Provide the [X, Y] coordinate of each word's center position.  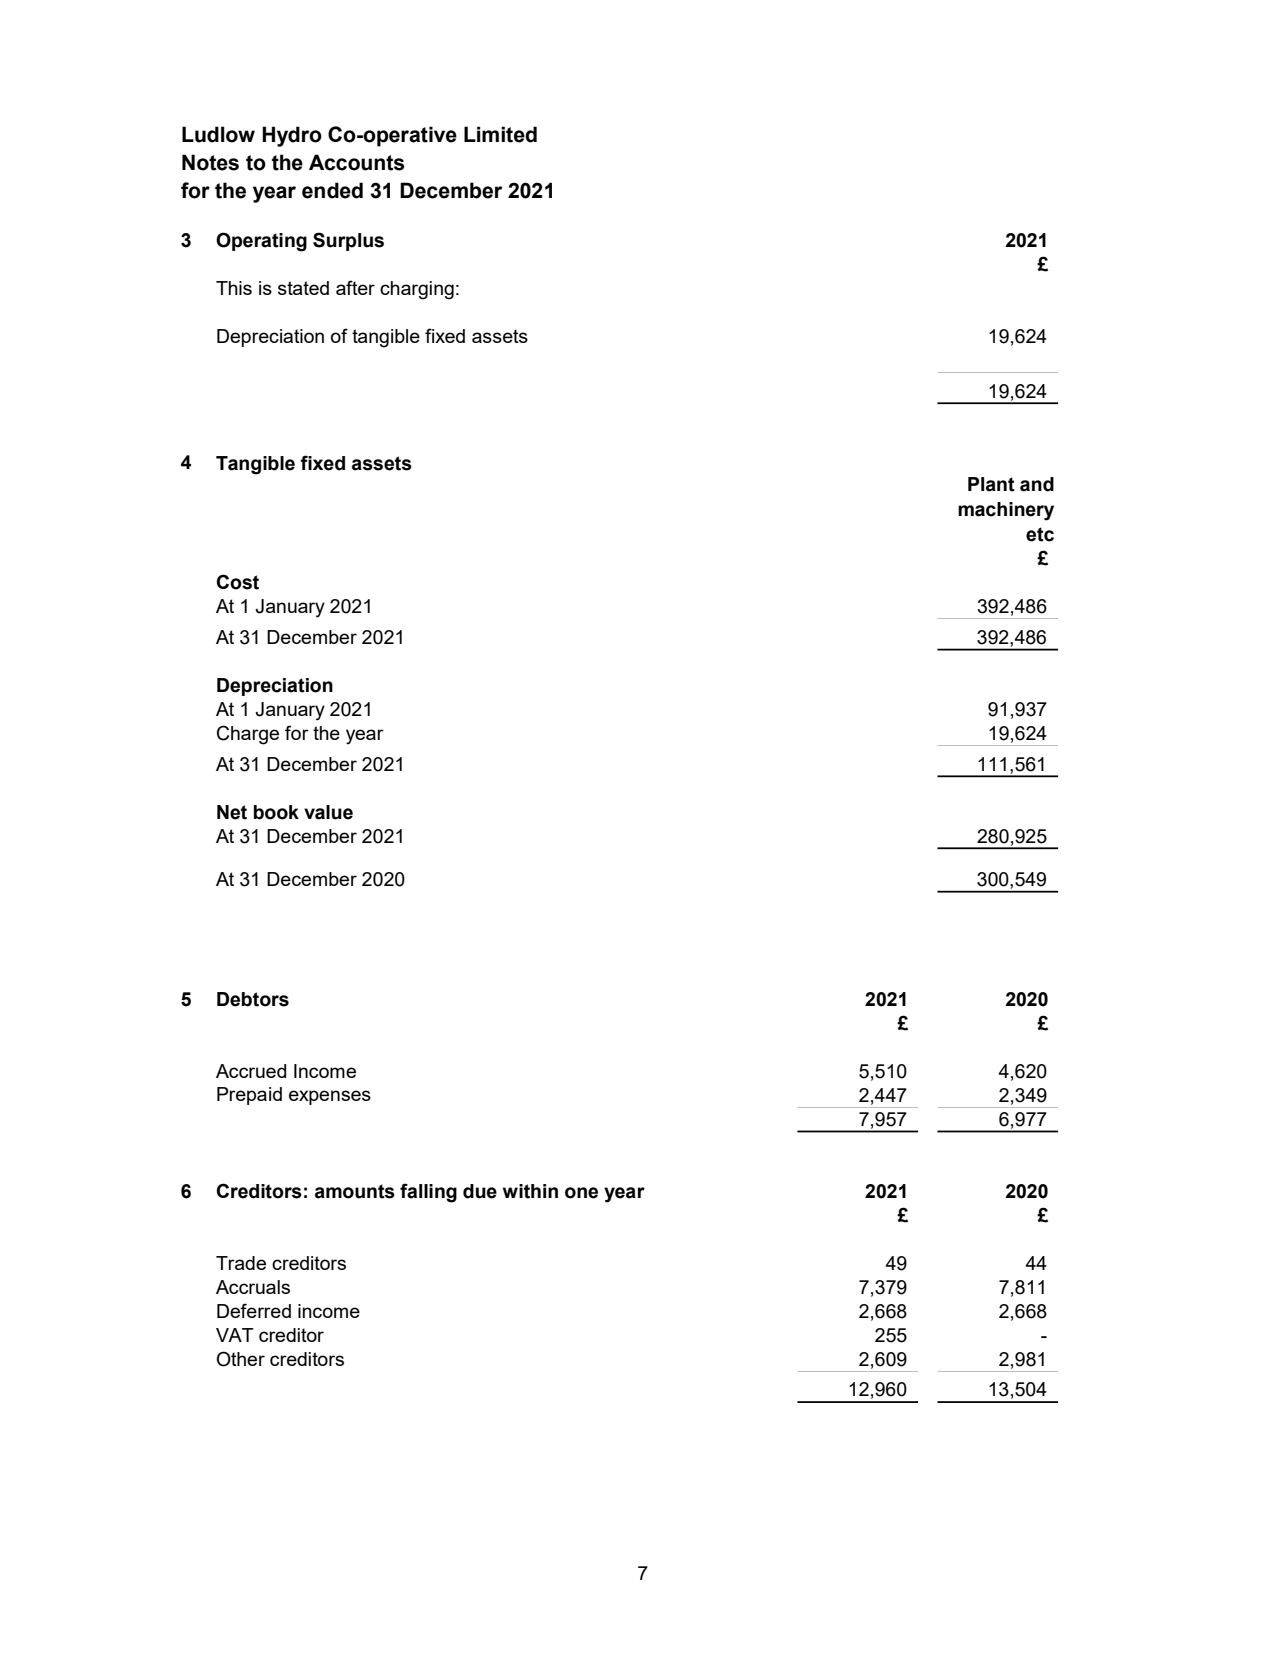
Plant [991, 484]
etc [1040, 534]
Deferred [254, 1310]
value [328, 812]
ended [332, 190]
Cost [238, 582]
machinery [1006, 511]
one [581, 1193]
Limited [500, 134]
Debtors [253, 999]
